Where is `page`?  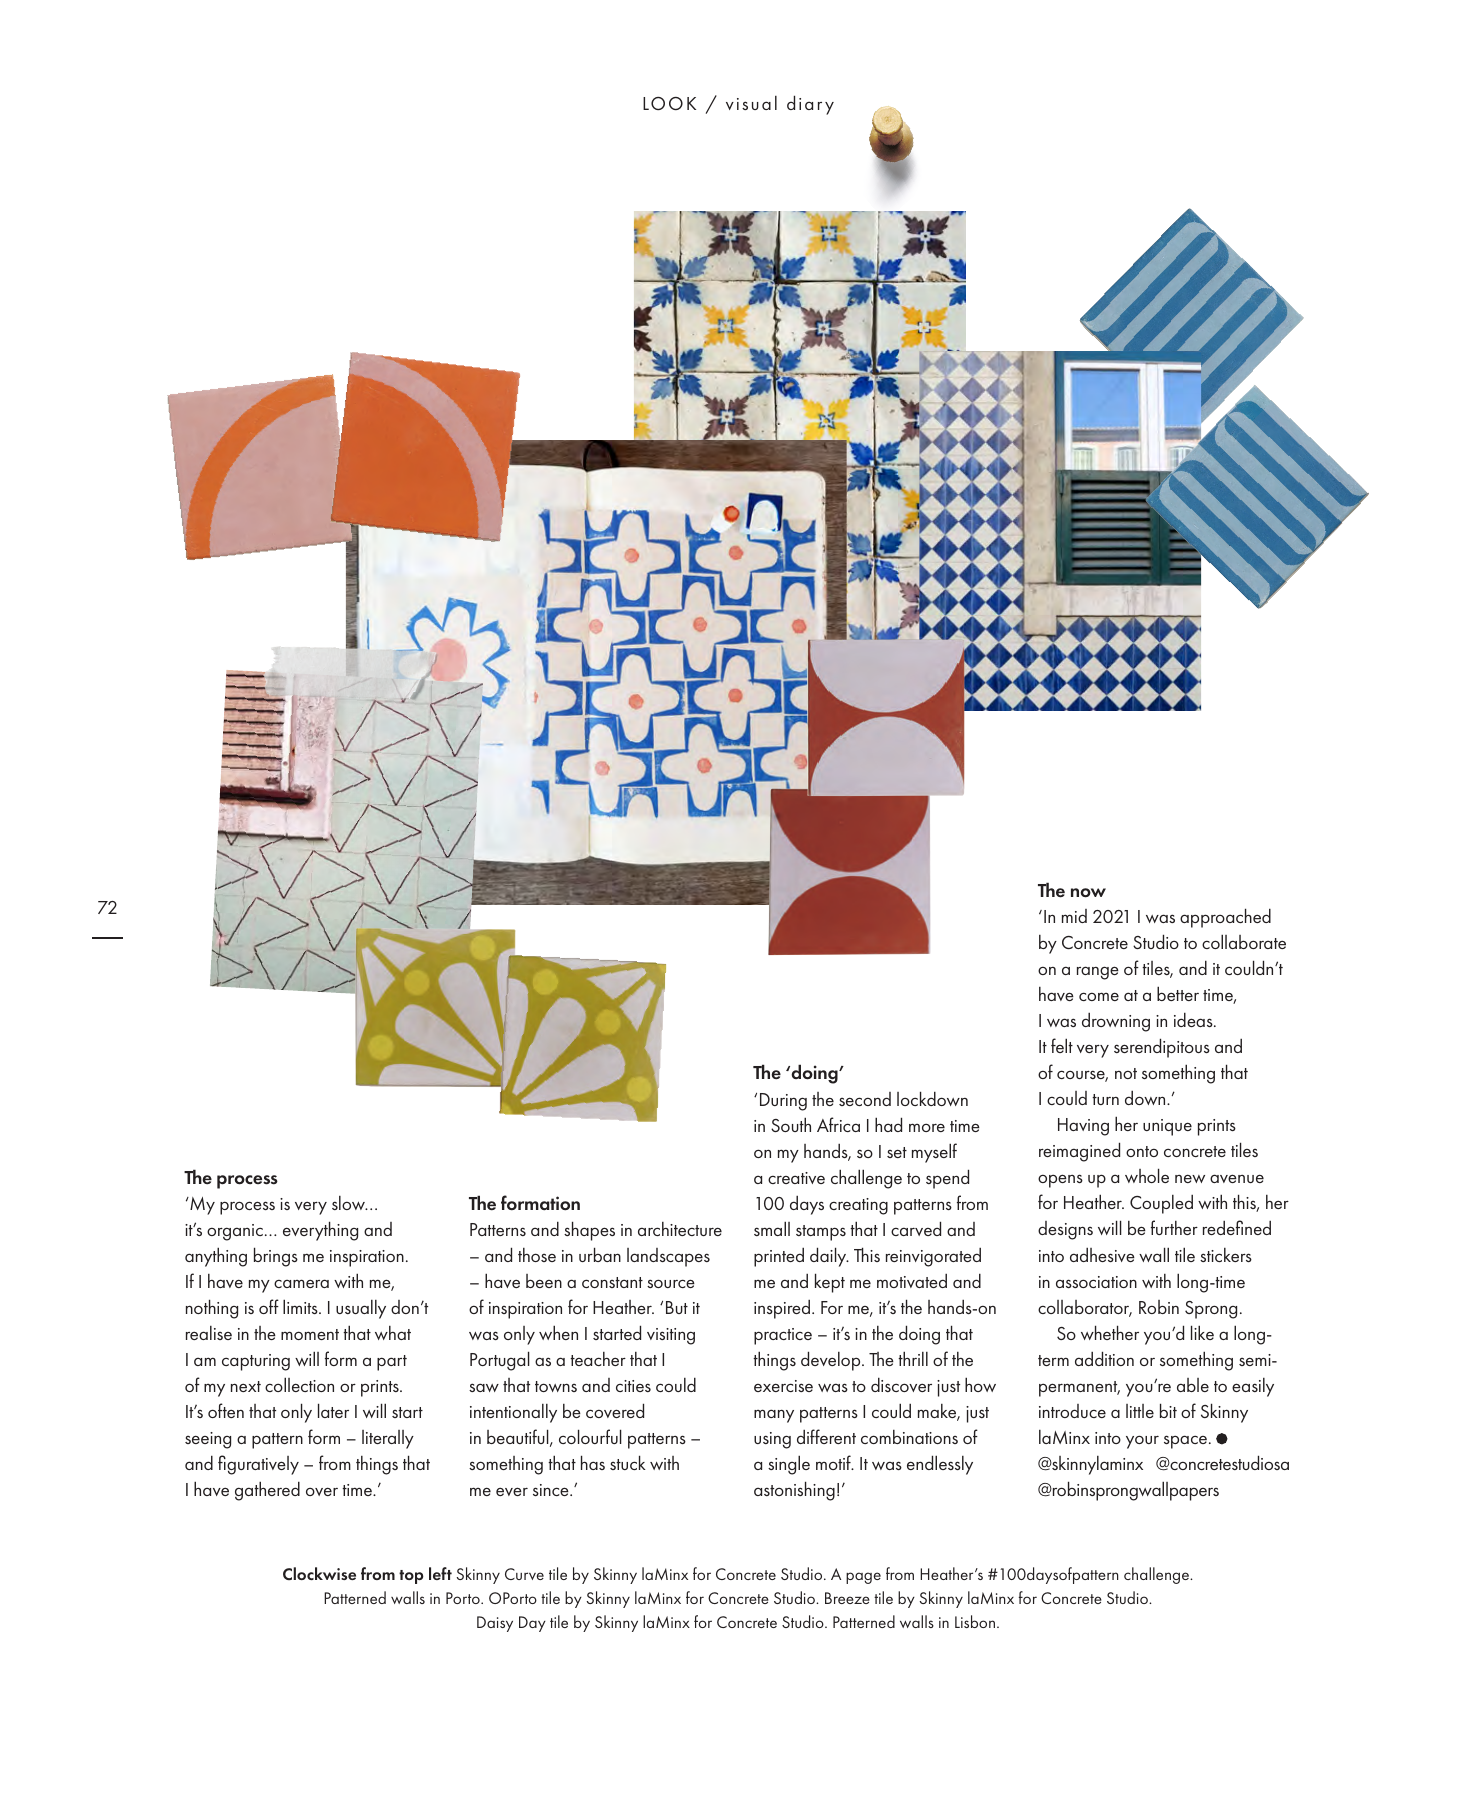
page is located at coordinates (863, 1578).
